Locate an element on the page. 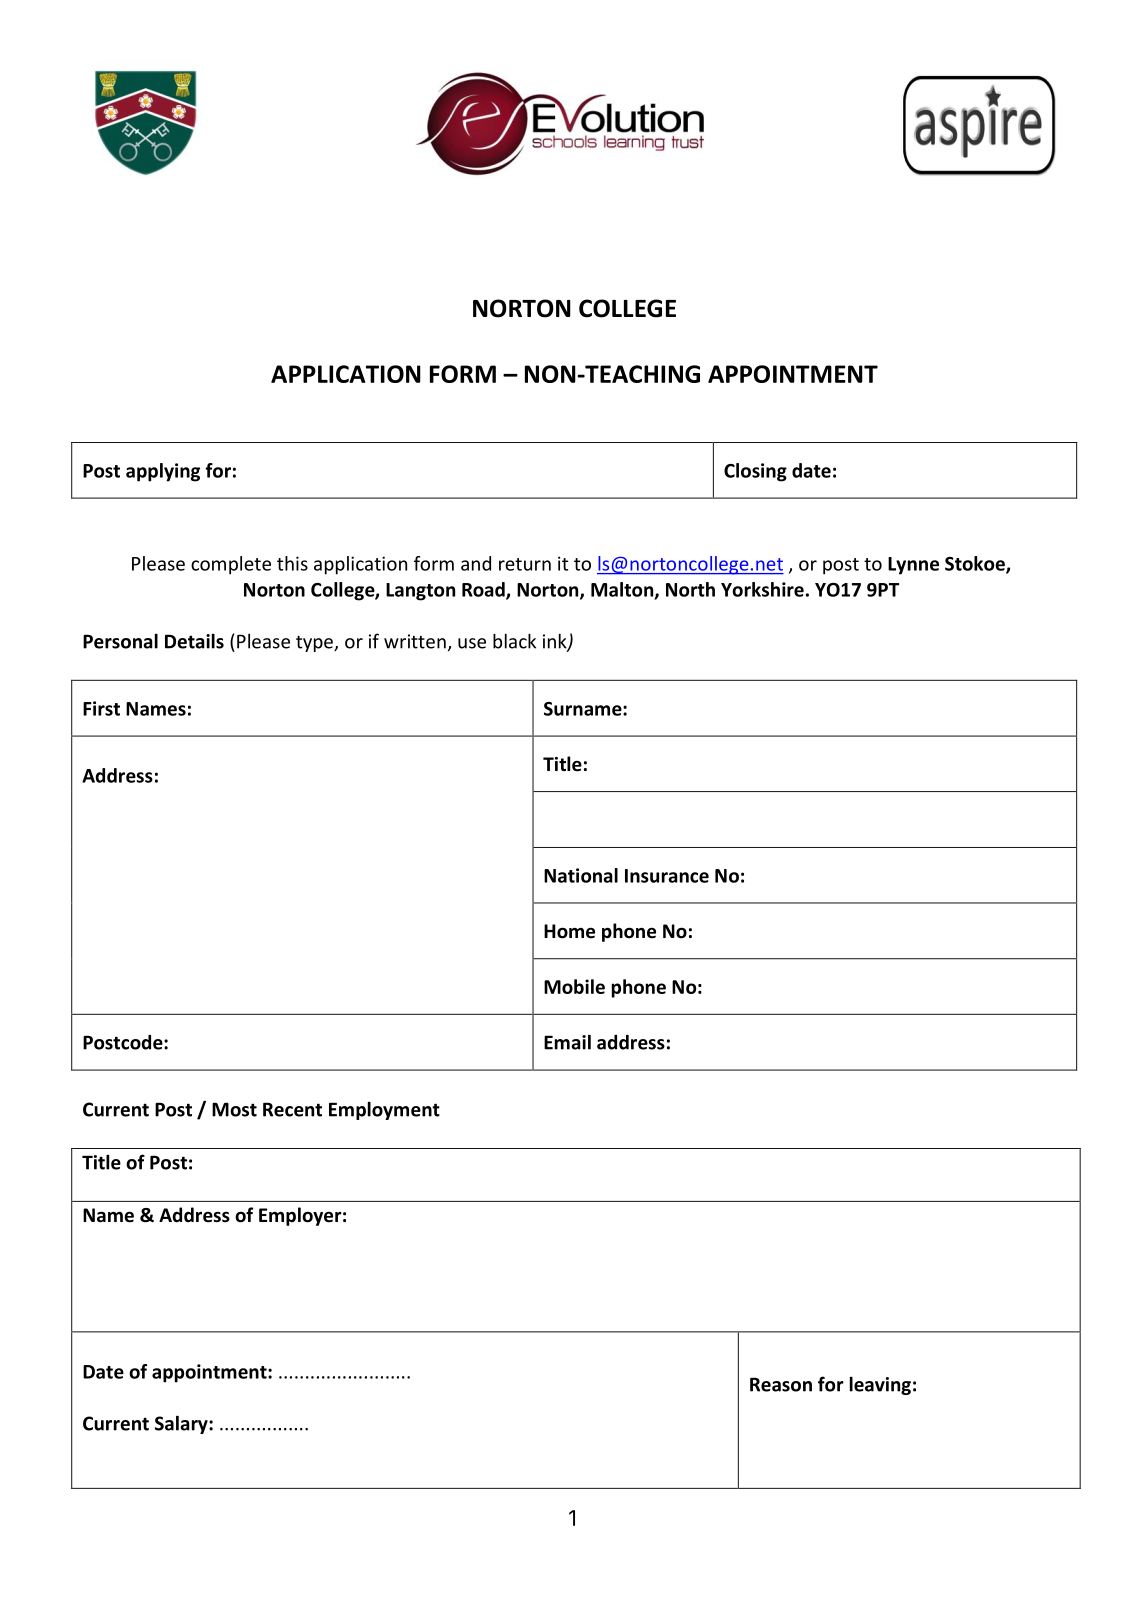  National is located at coordinates (581, 875).
